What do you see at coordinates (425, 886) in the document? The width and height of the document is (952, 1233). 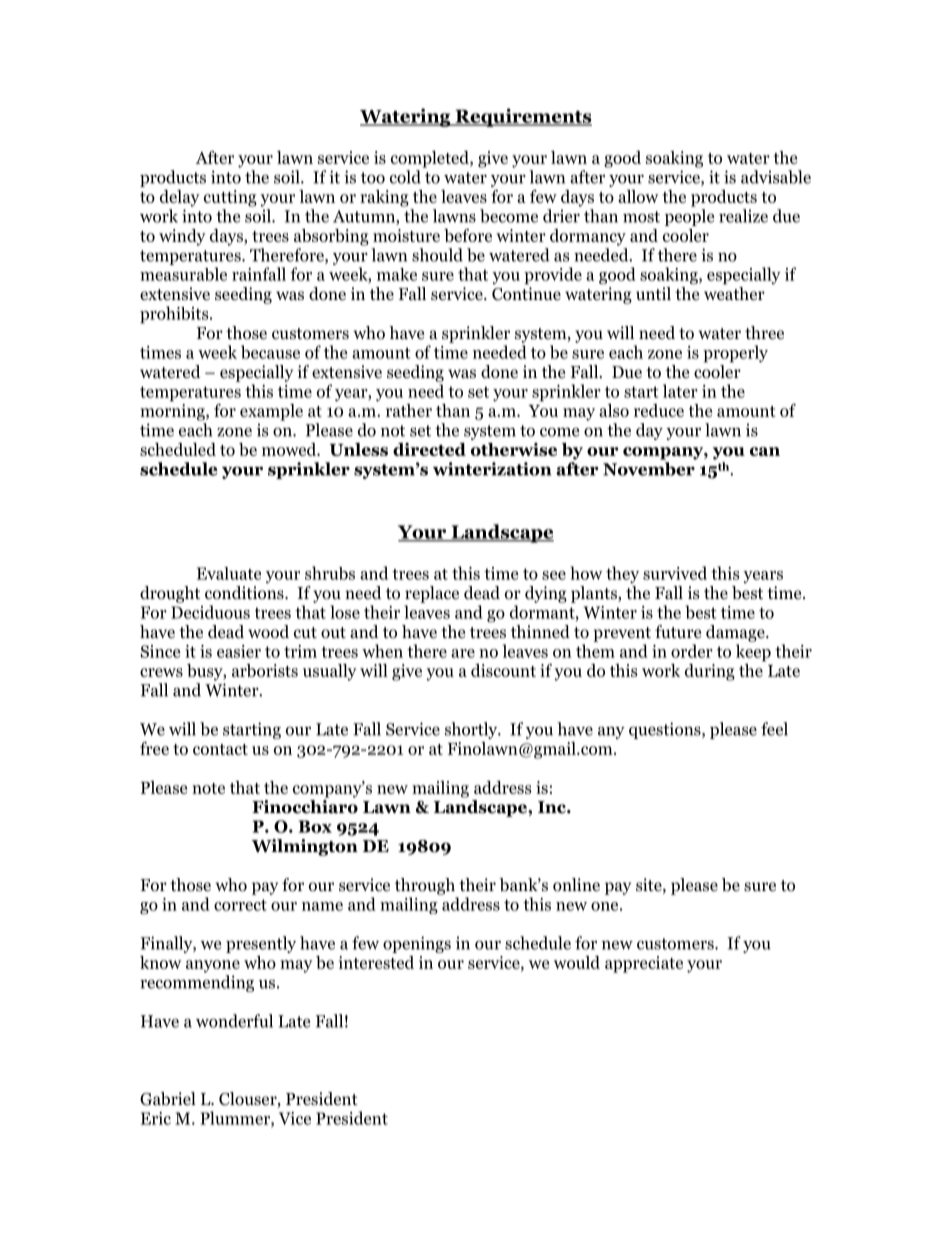 I see `through` at bounding box center [425, 886].
